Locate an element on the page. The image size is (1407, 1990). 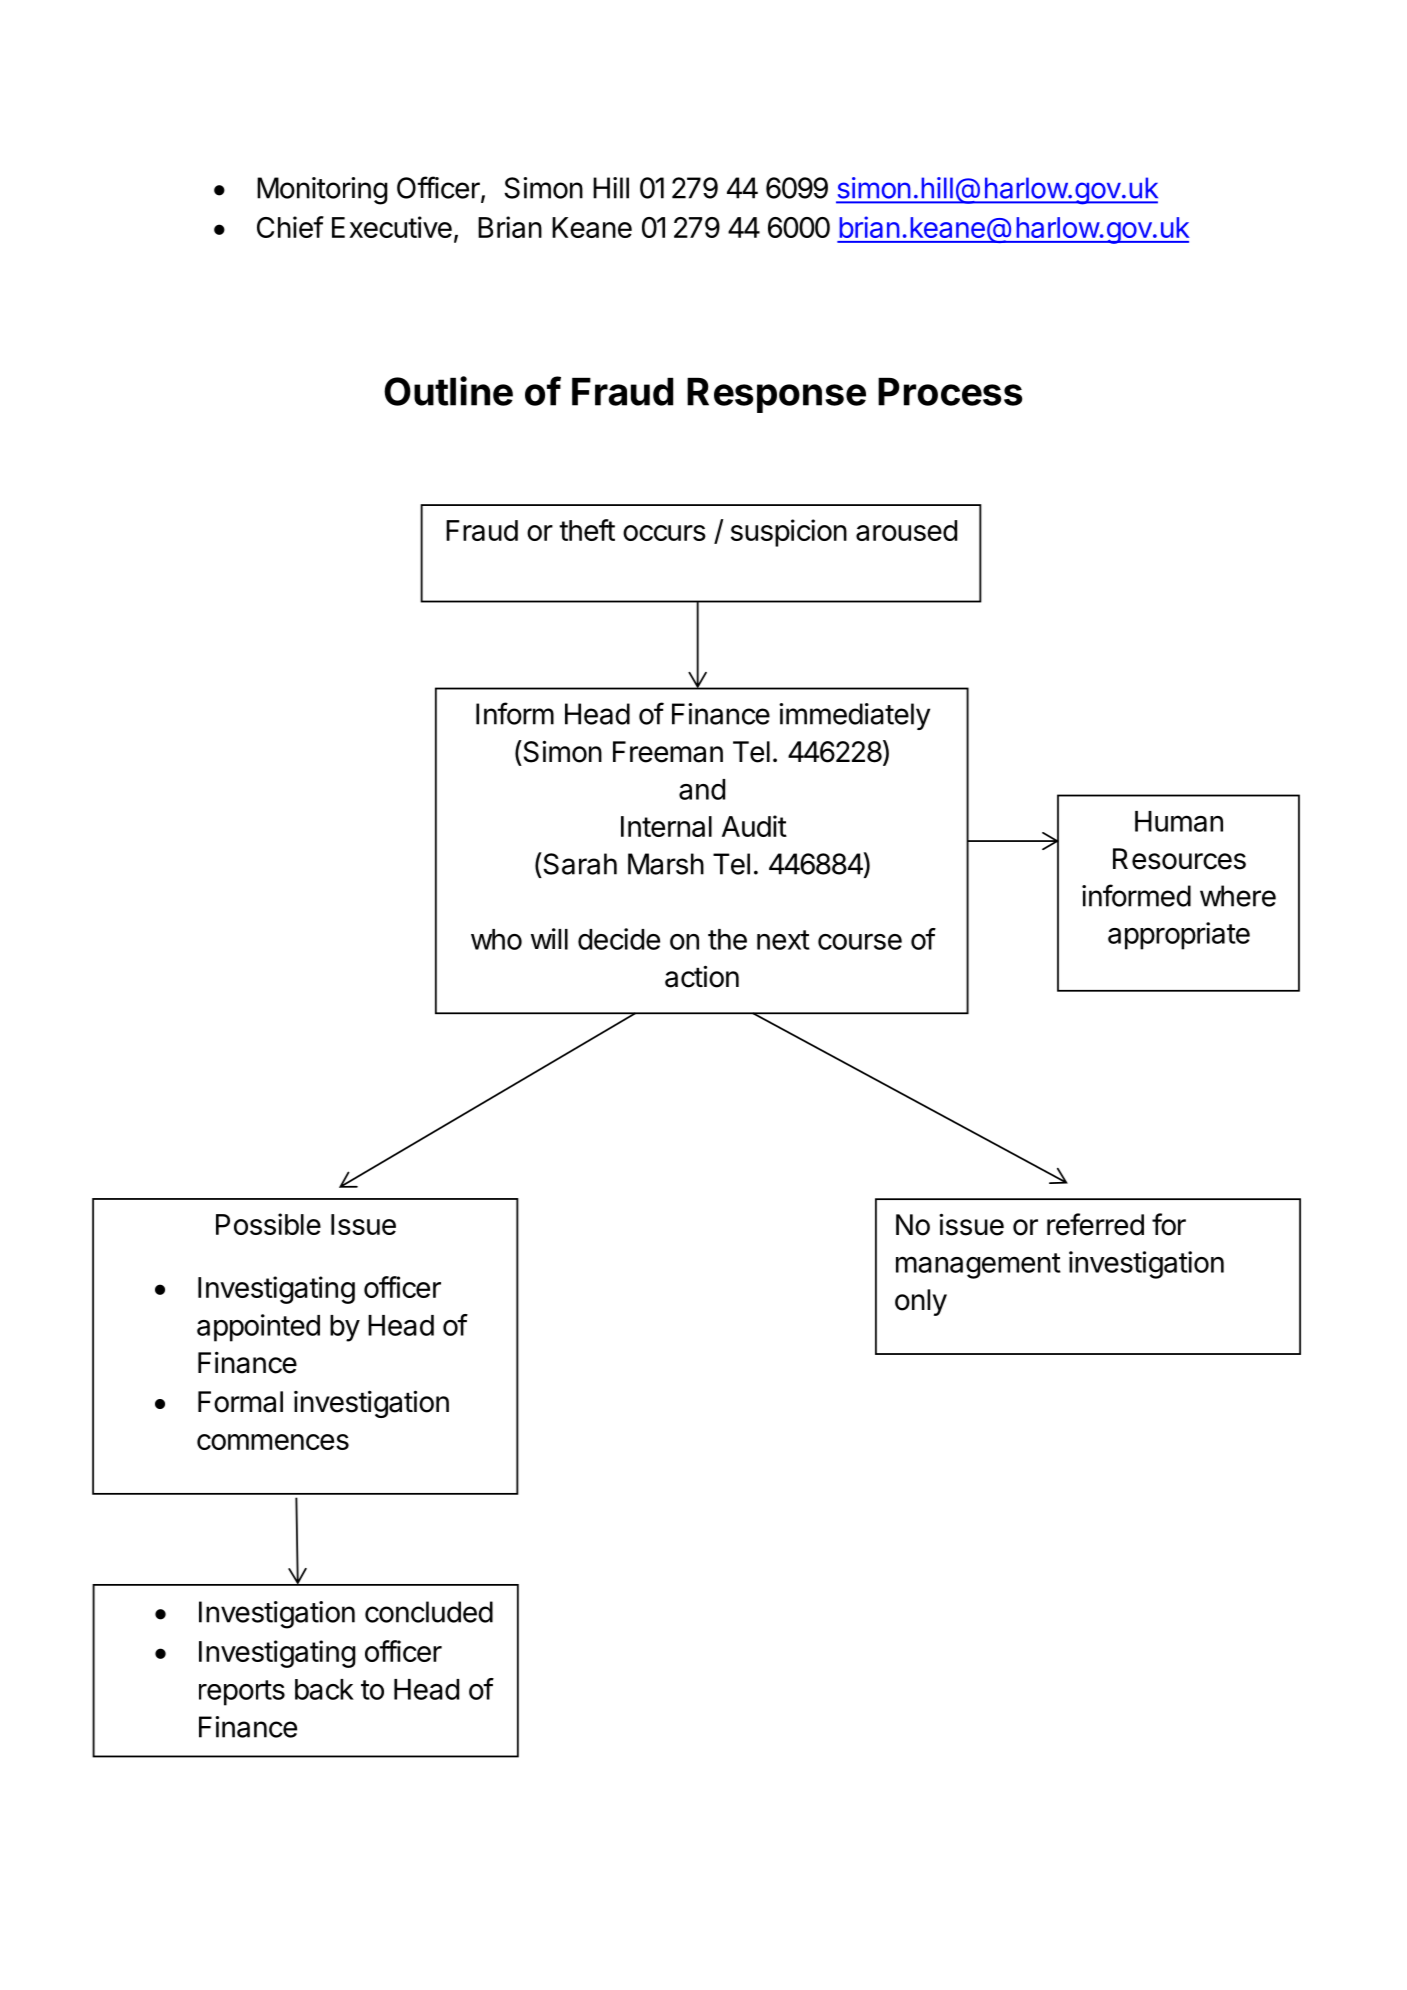
Process is located at coordinates (950, 392).
